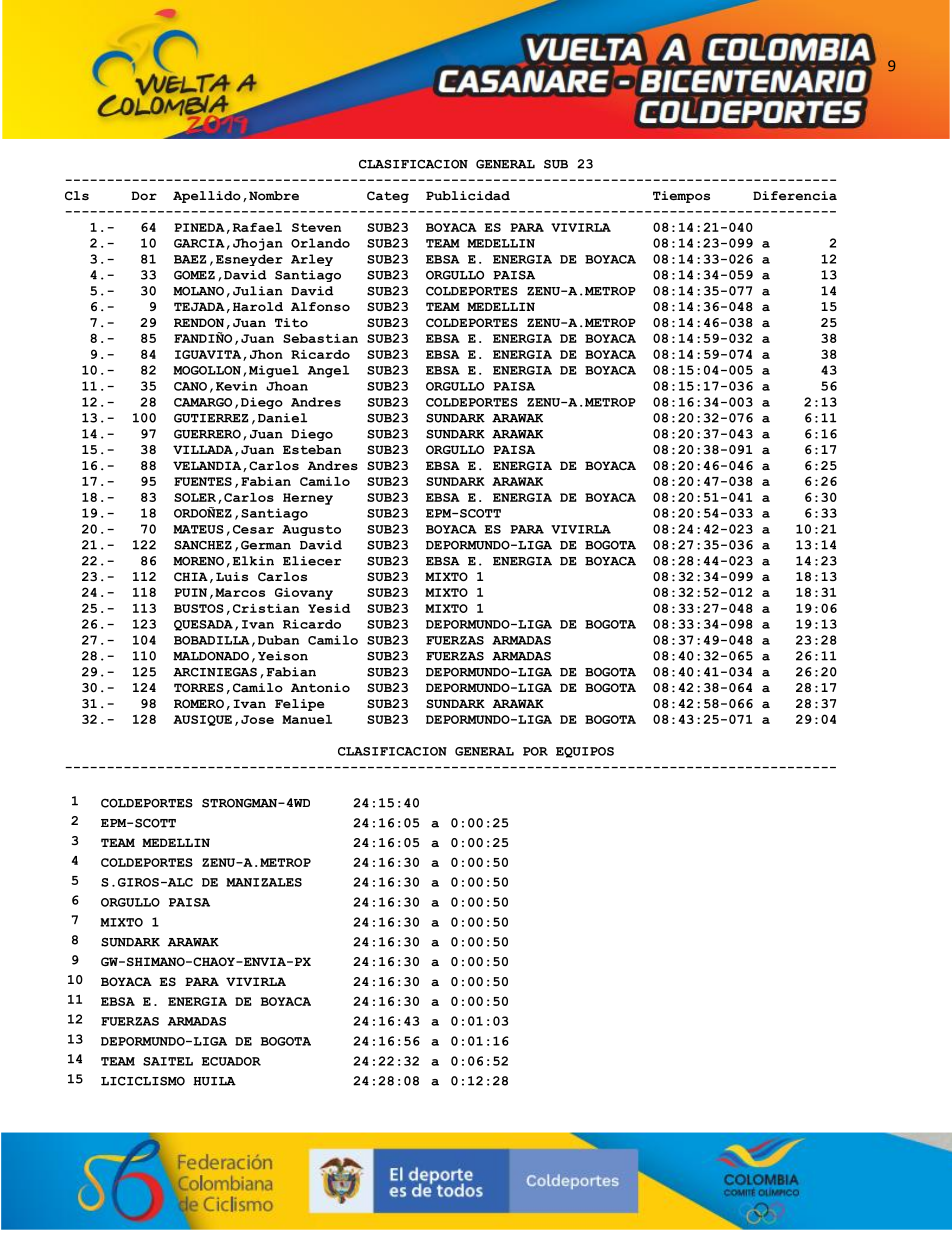 This image has height=1233, width=952. Describe the element at coordinates (307, 719) in the image. I see `Manuel` at that location.
